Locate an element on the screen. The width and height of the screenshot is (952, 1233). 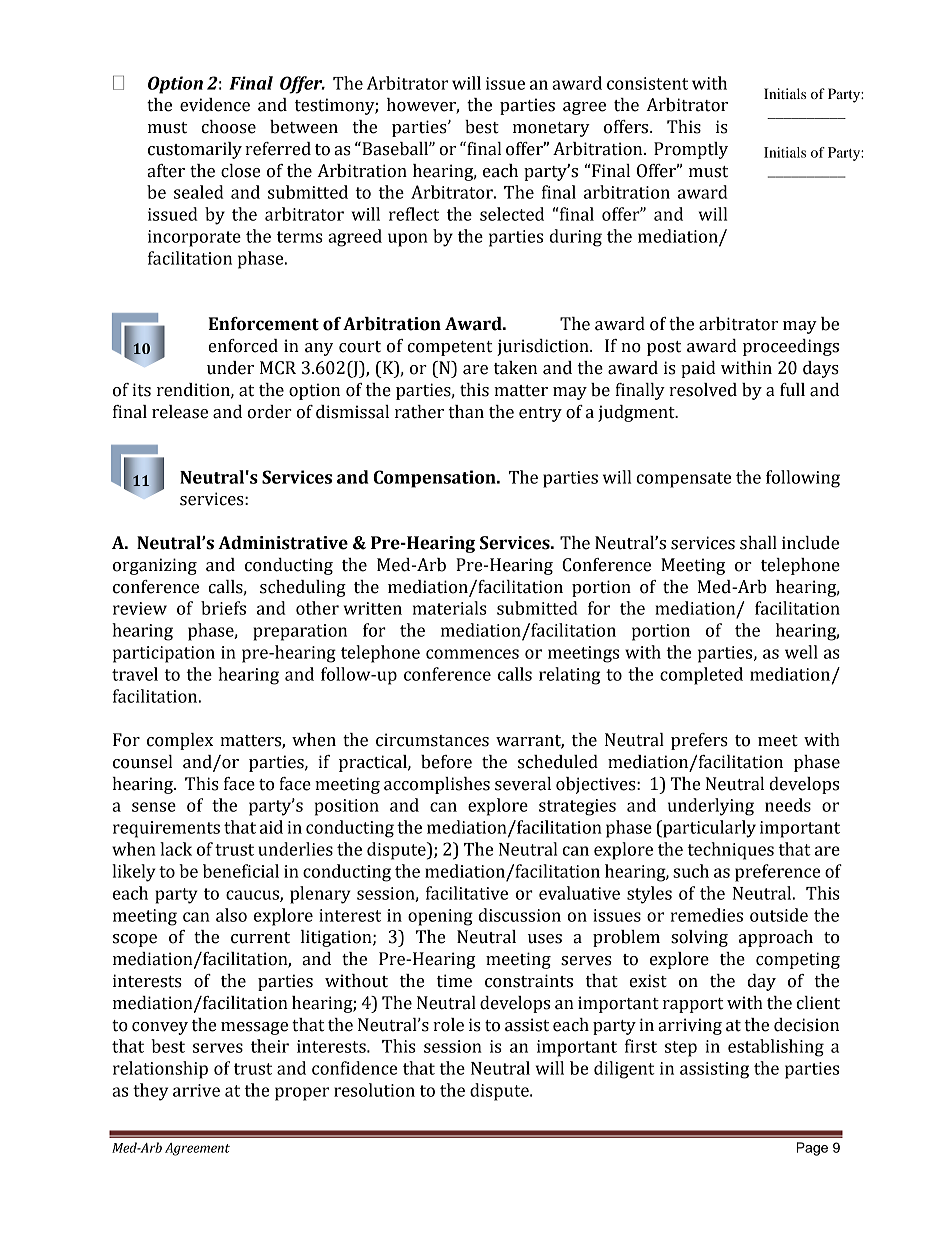
arrive is located at coordinates (196, 1090).
